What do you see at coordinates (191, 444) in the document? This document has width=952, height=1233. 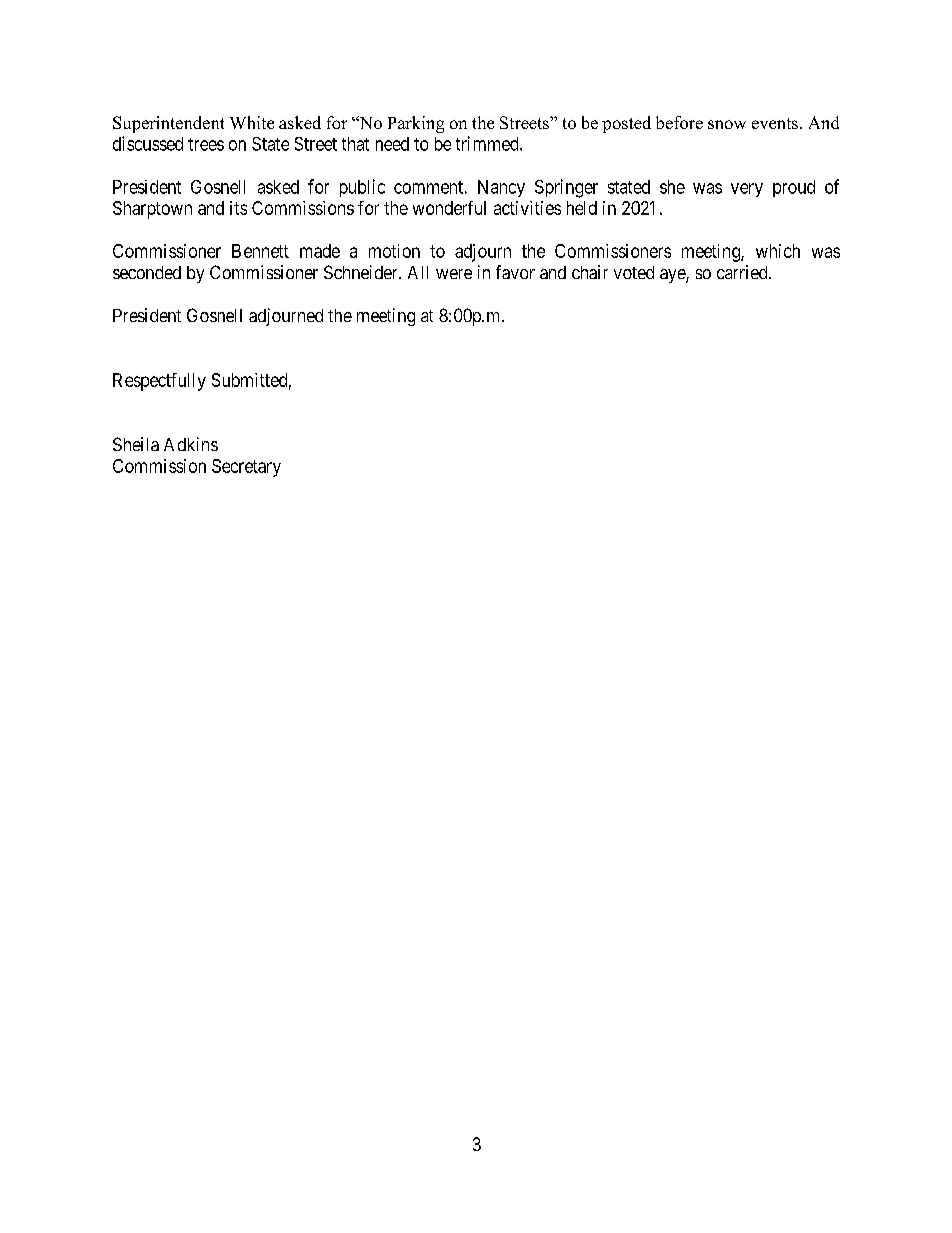 I see `Adkins` at bounding box center [191, 444].
